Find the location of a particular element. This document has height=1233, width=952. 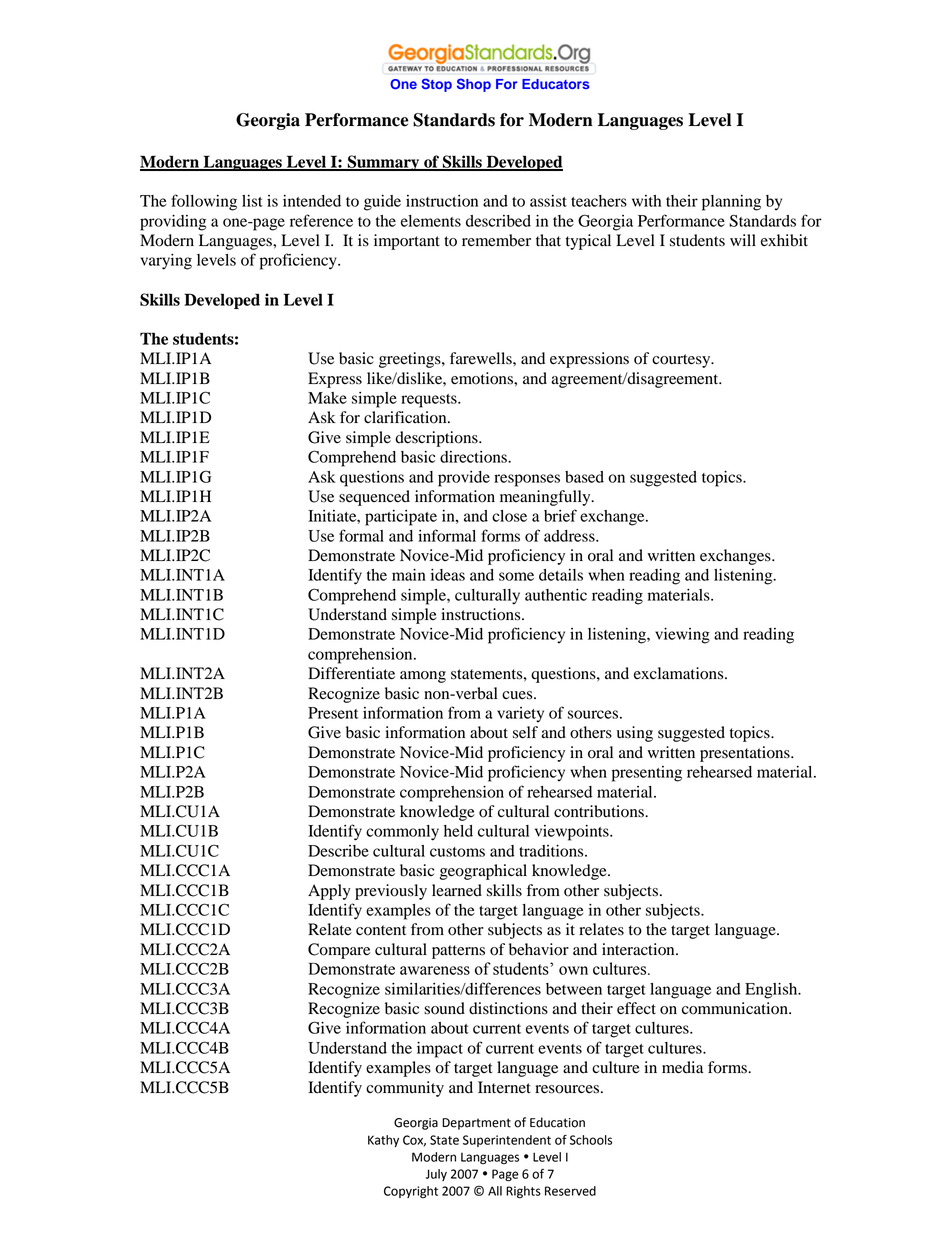

planning is located at coordinates (731, 203).
